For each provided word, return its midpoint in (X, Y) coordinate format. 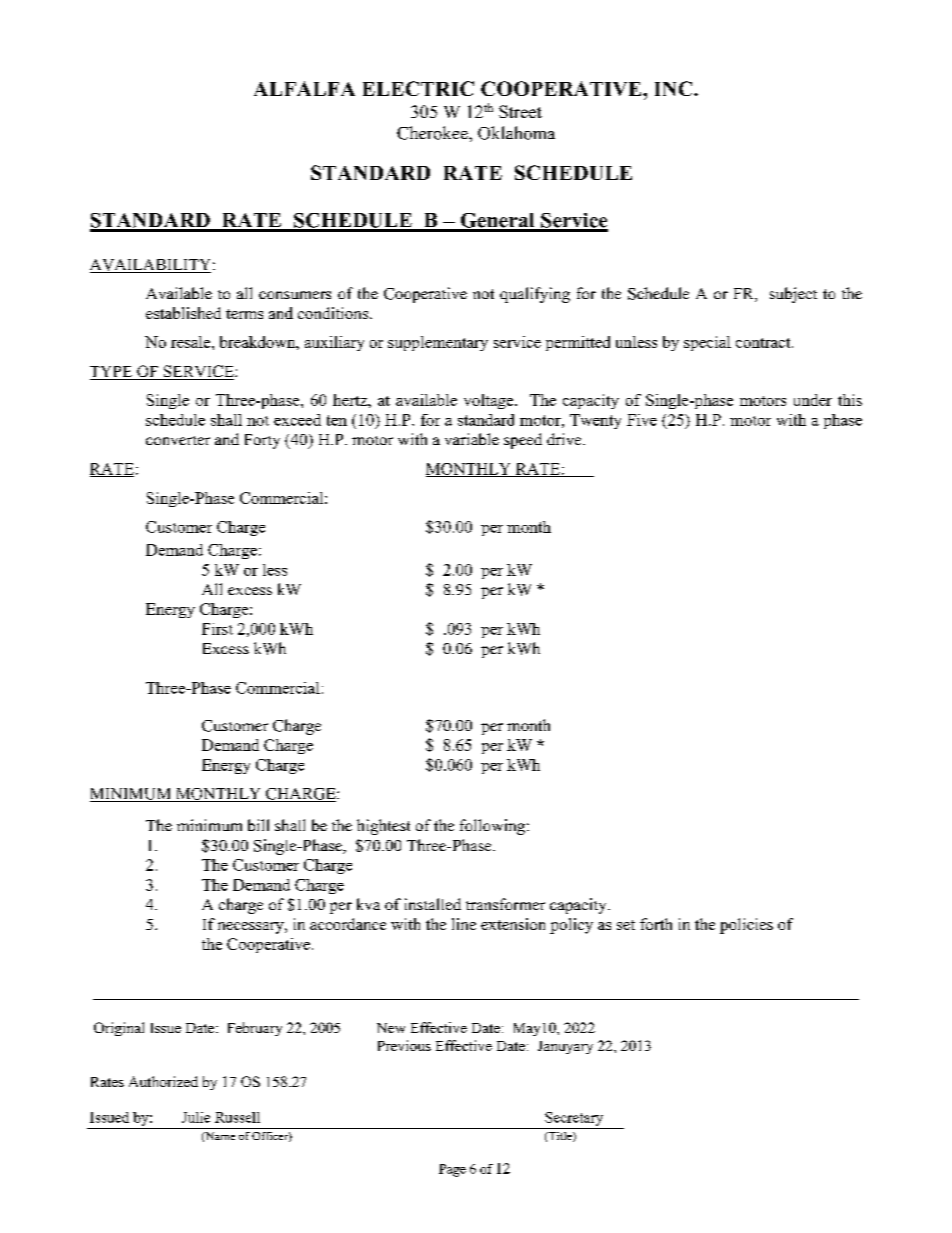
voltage (490, 401)
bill (258, 825)
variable (472, 439)
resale (192, 342)
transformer (505, 904)
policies (746, 926)
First (217, 629)
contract (764, 343)
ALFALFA (304, 88)
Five (642, 420)
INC (675, 88)
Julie (196, 1117)
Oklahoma (516, 133)
